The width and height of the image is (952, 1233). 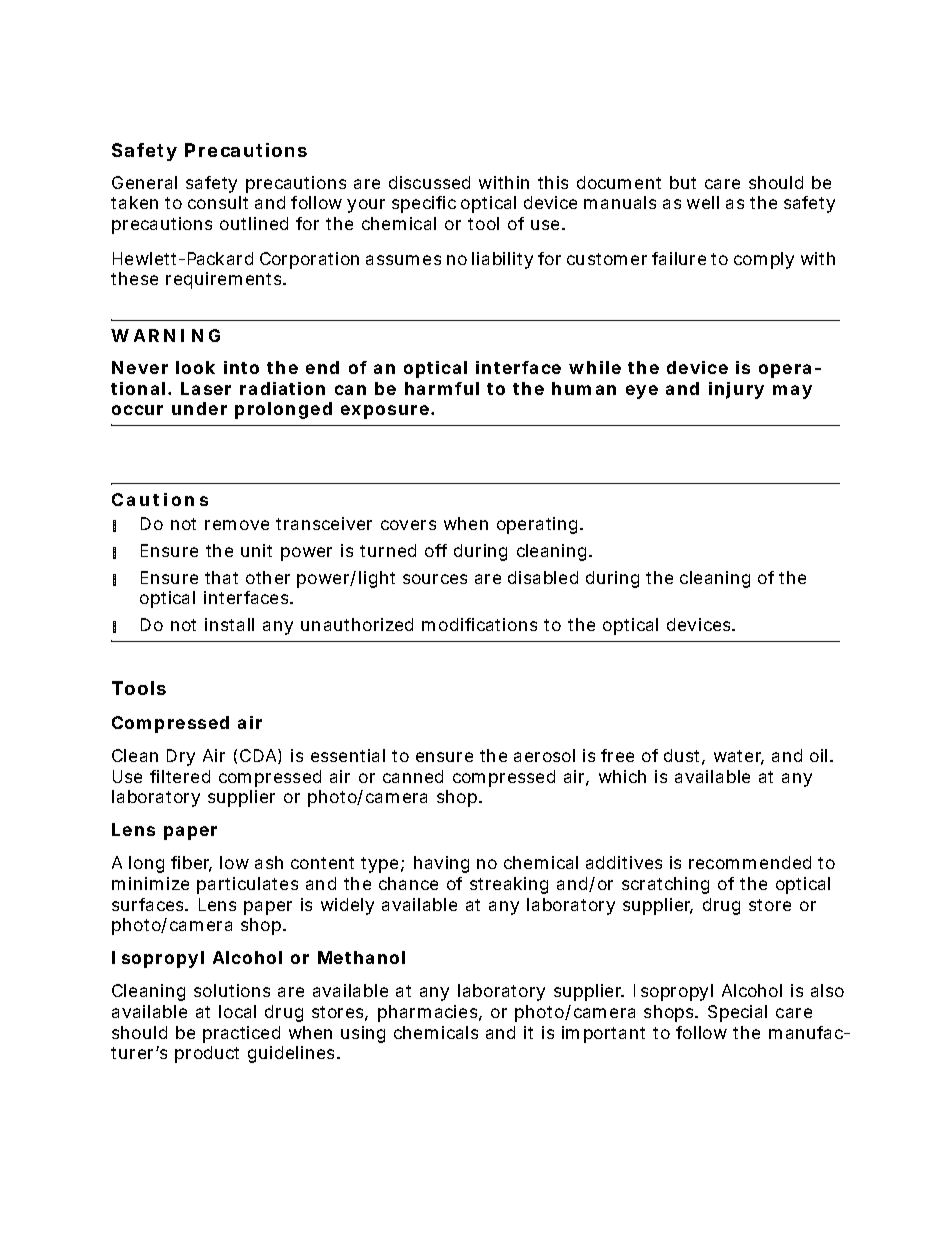 What do you see at coordinates (424, 204) in the image?
I see `specific` at bounding box center [424, 204].
